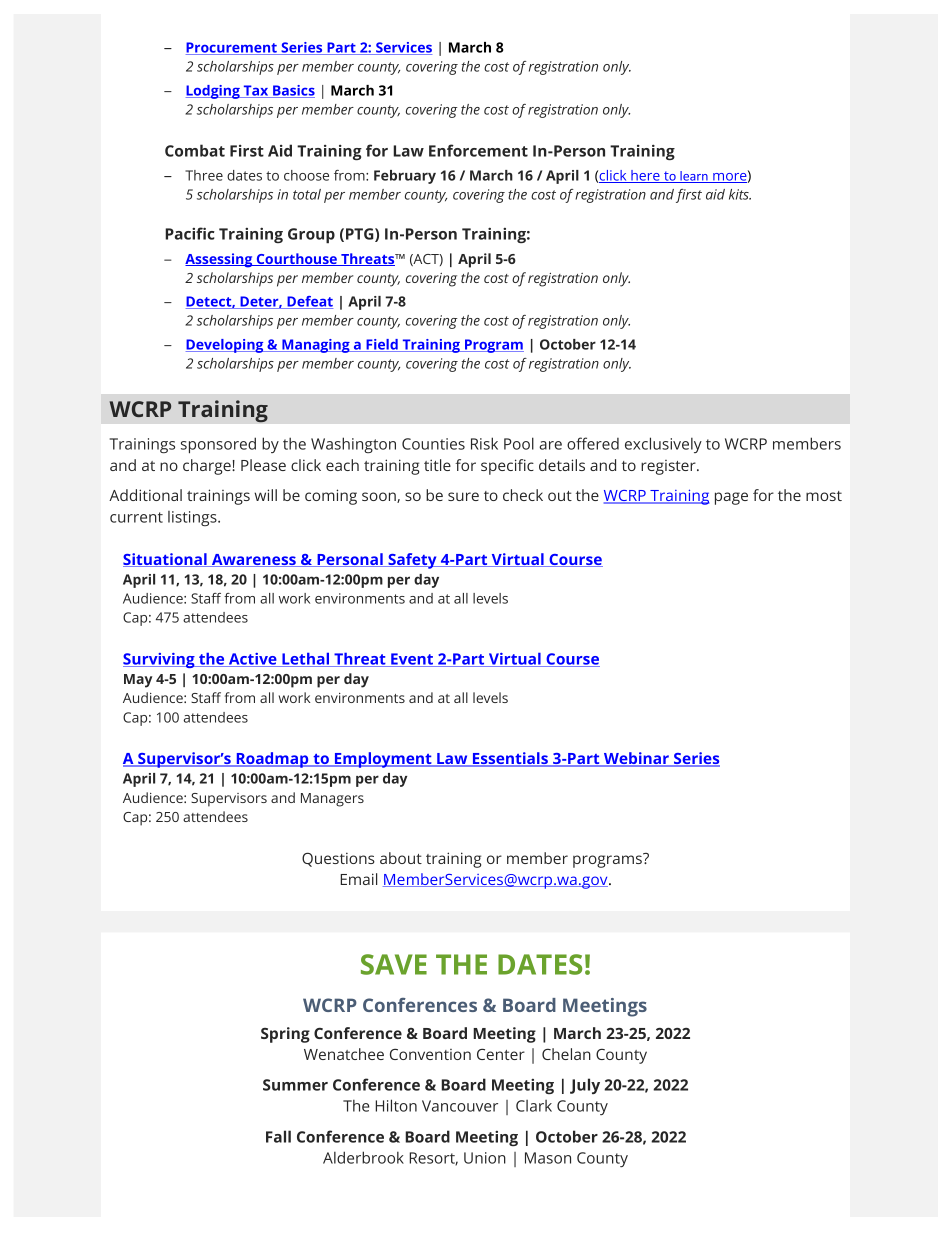 This page has width=952, height=1233. Describe the element at coordinates (585, 1086) in the page. I see `July` at that location.
